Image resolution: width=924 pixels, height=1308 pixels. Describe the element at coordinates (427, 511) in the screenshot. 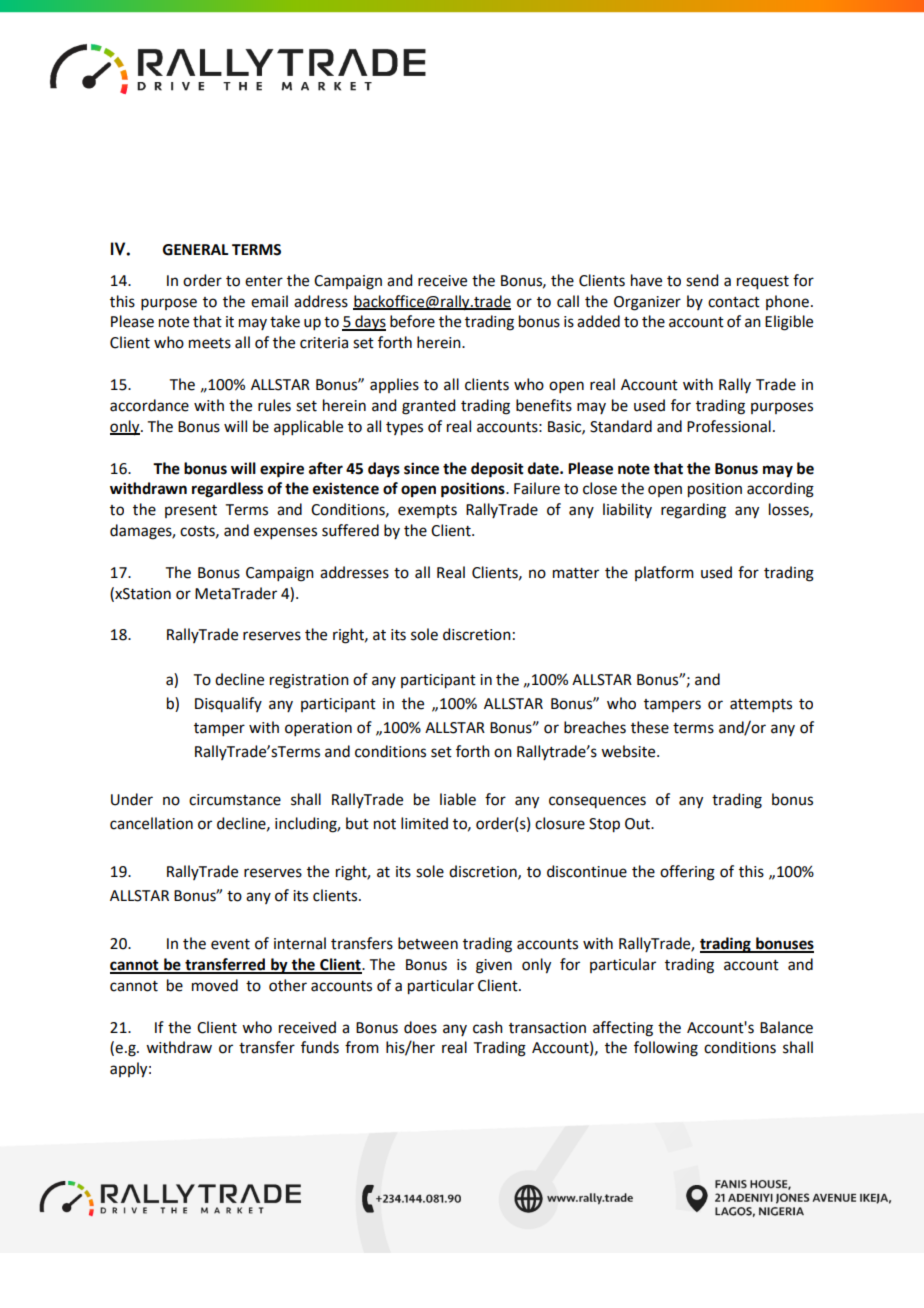

I see `exempts` at that location.
